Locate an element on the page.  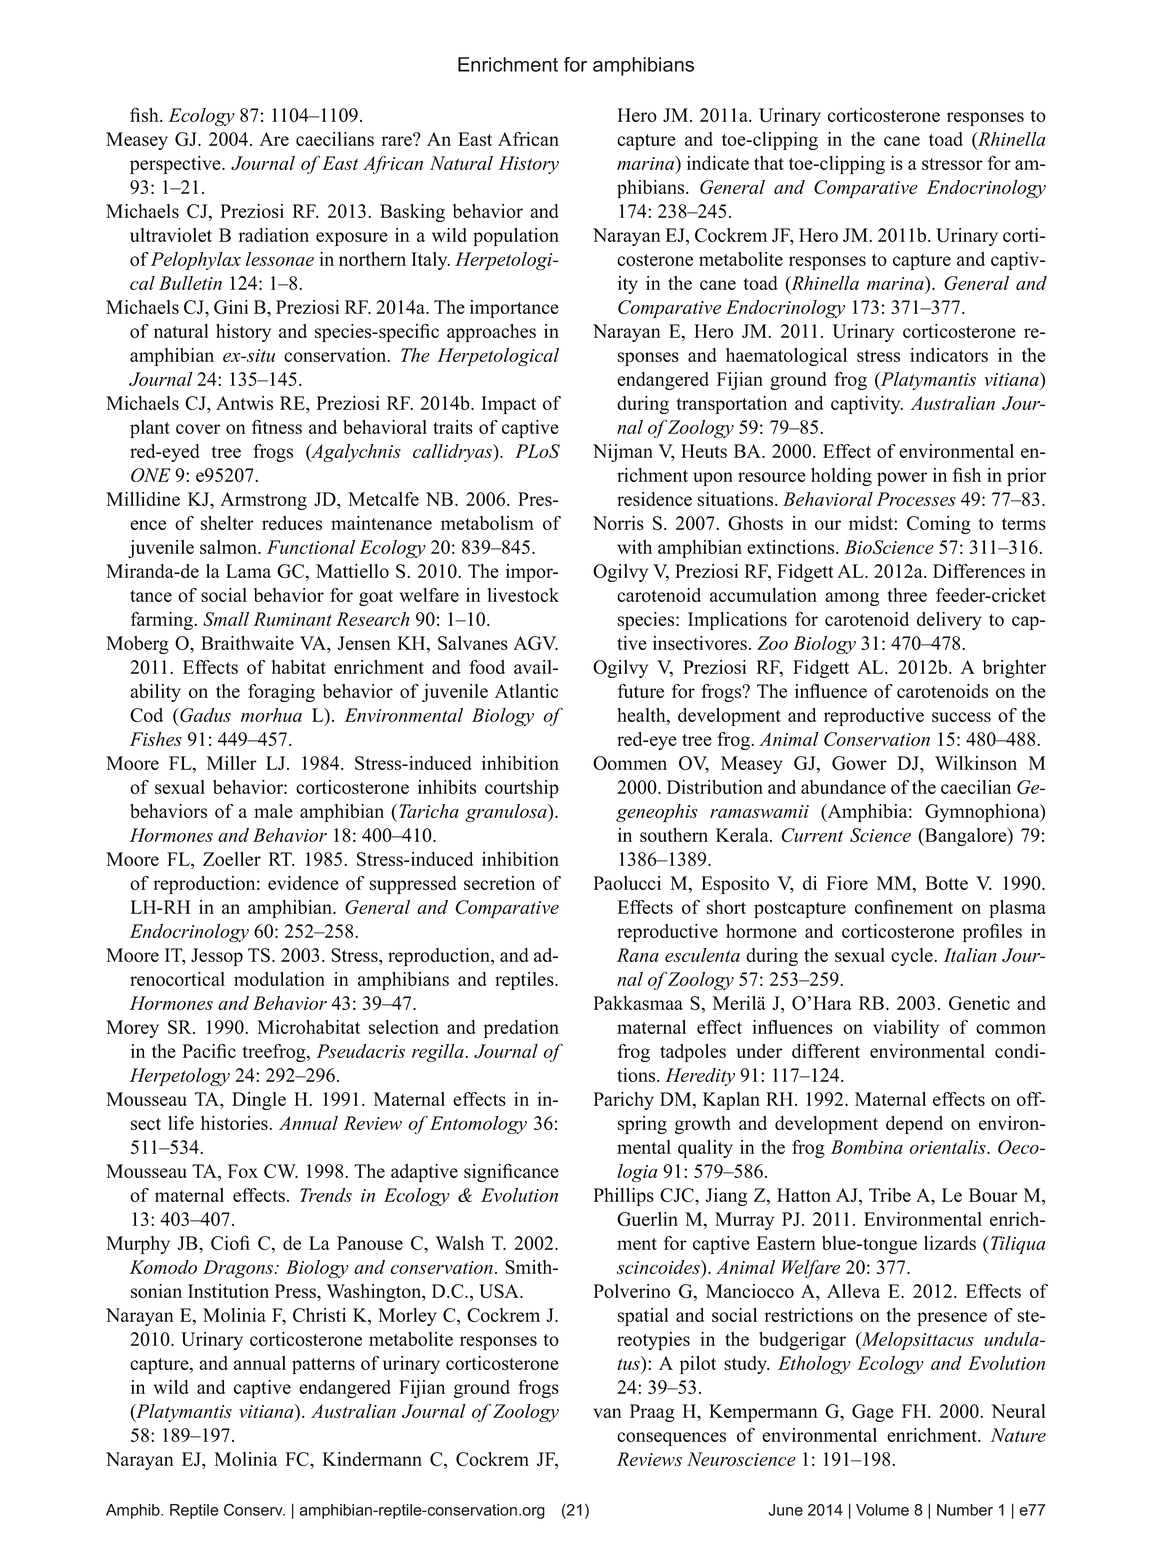
livestock is located at coordinates (523, 595).
